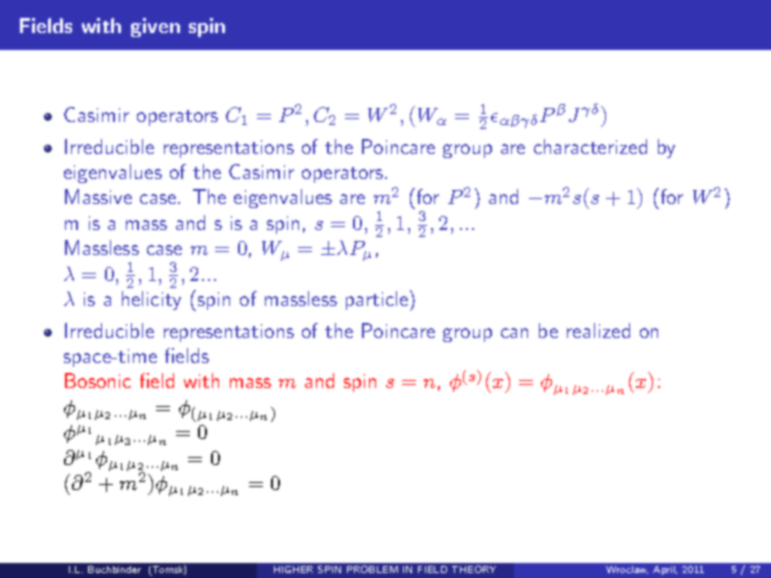 The height and width of the image is (578, 771). Describe the element at coordinates (155, 27) in the image. I see `given` at that location.
